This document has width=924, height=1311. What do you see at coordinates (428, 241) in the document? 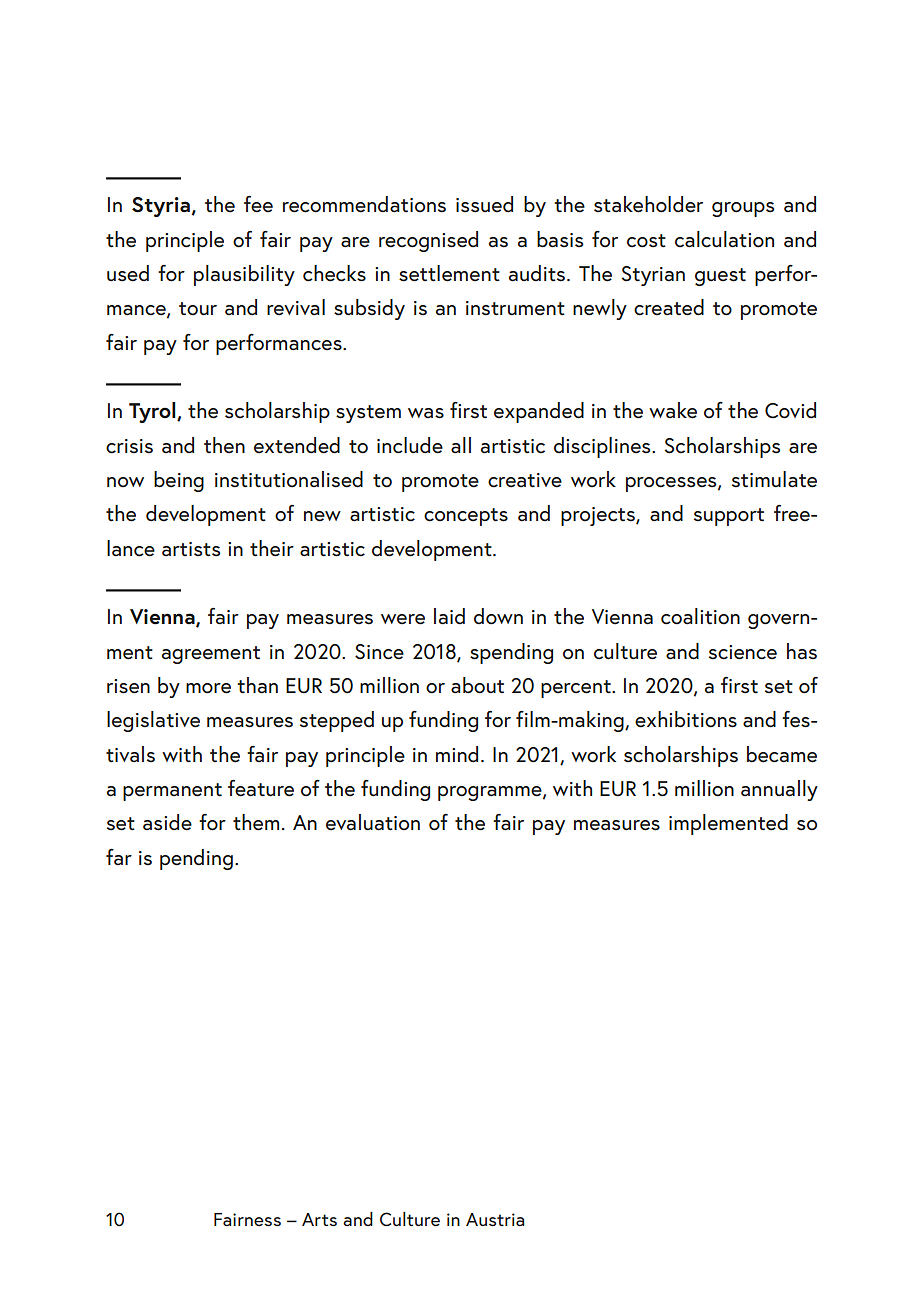
I see `recognised` at bounding box center [428, 241].
